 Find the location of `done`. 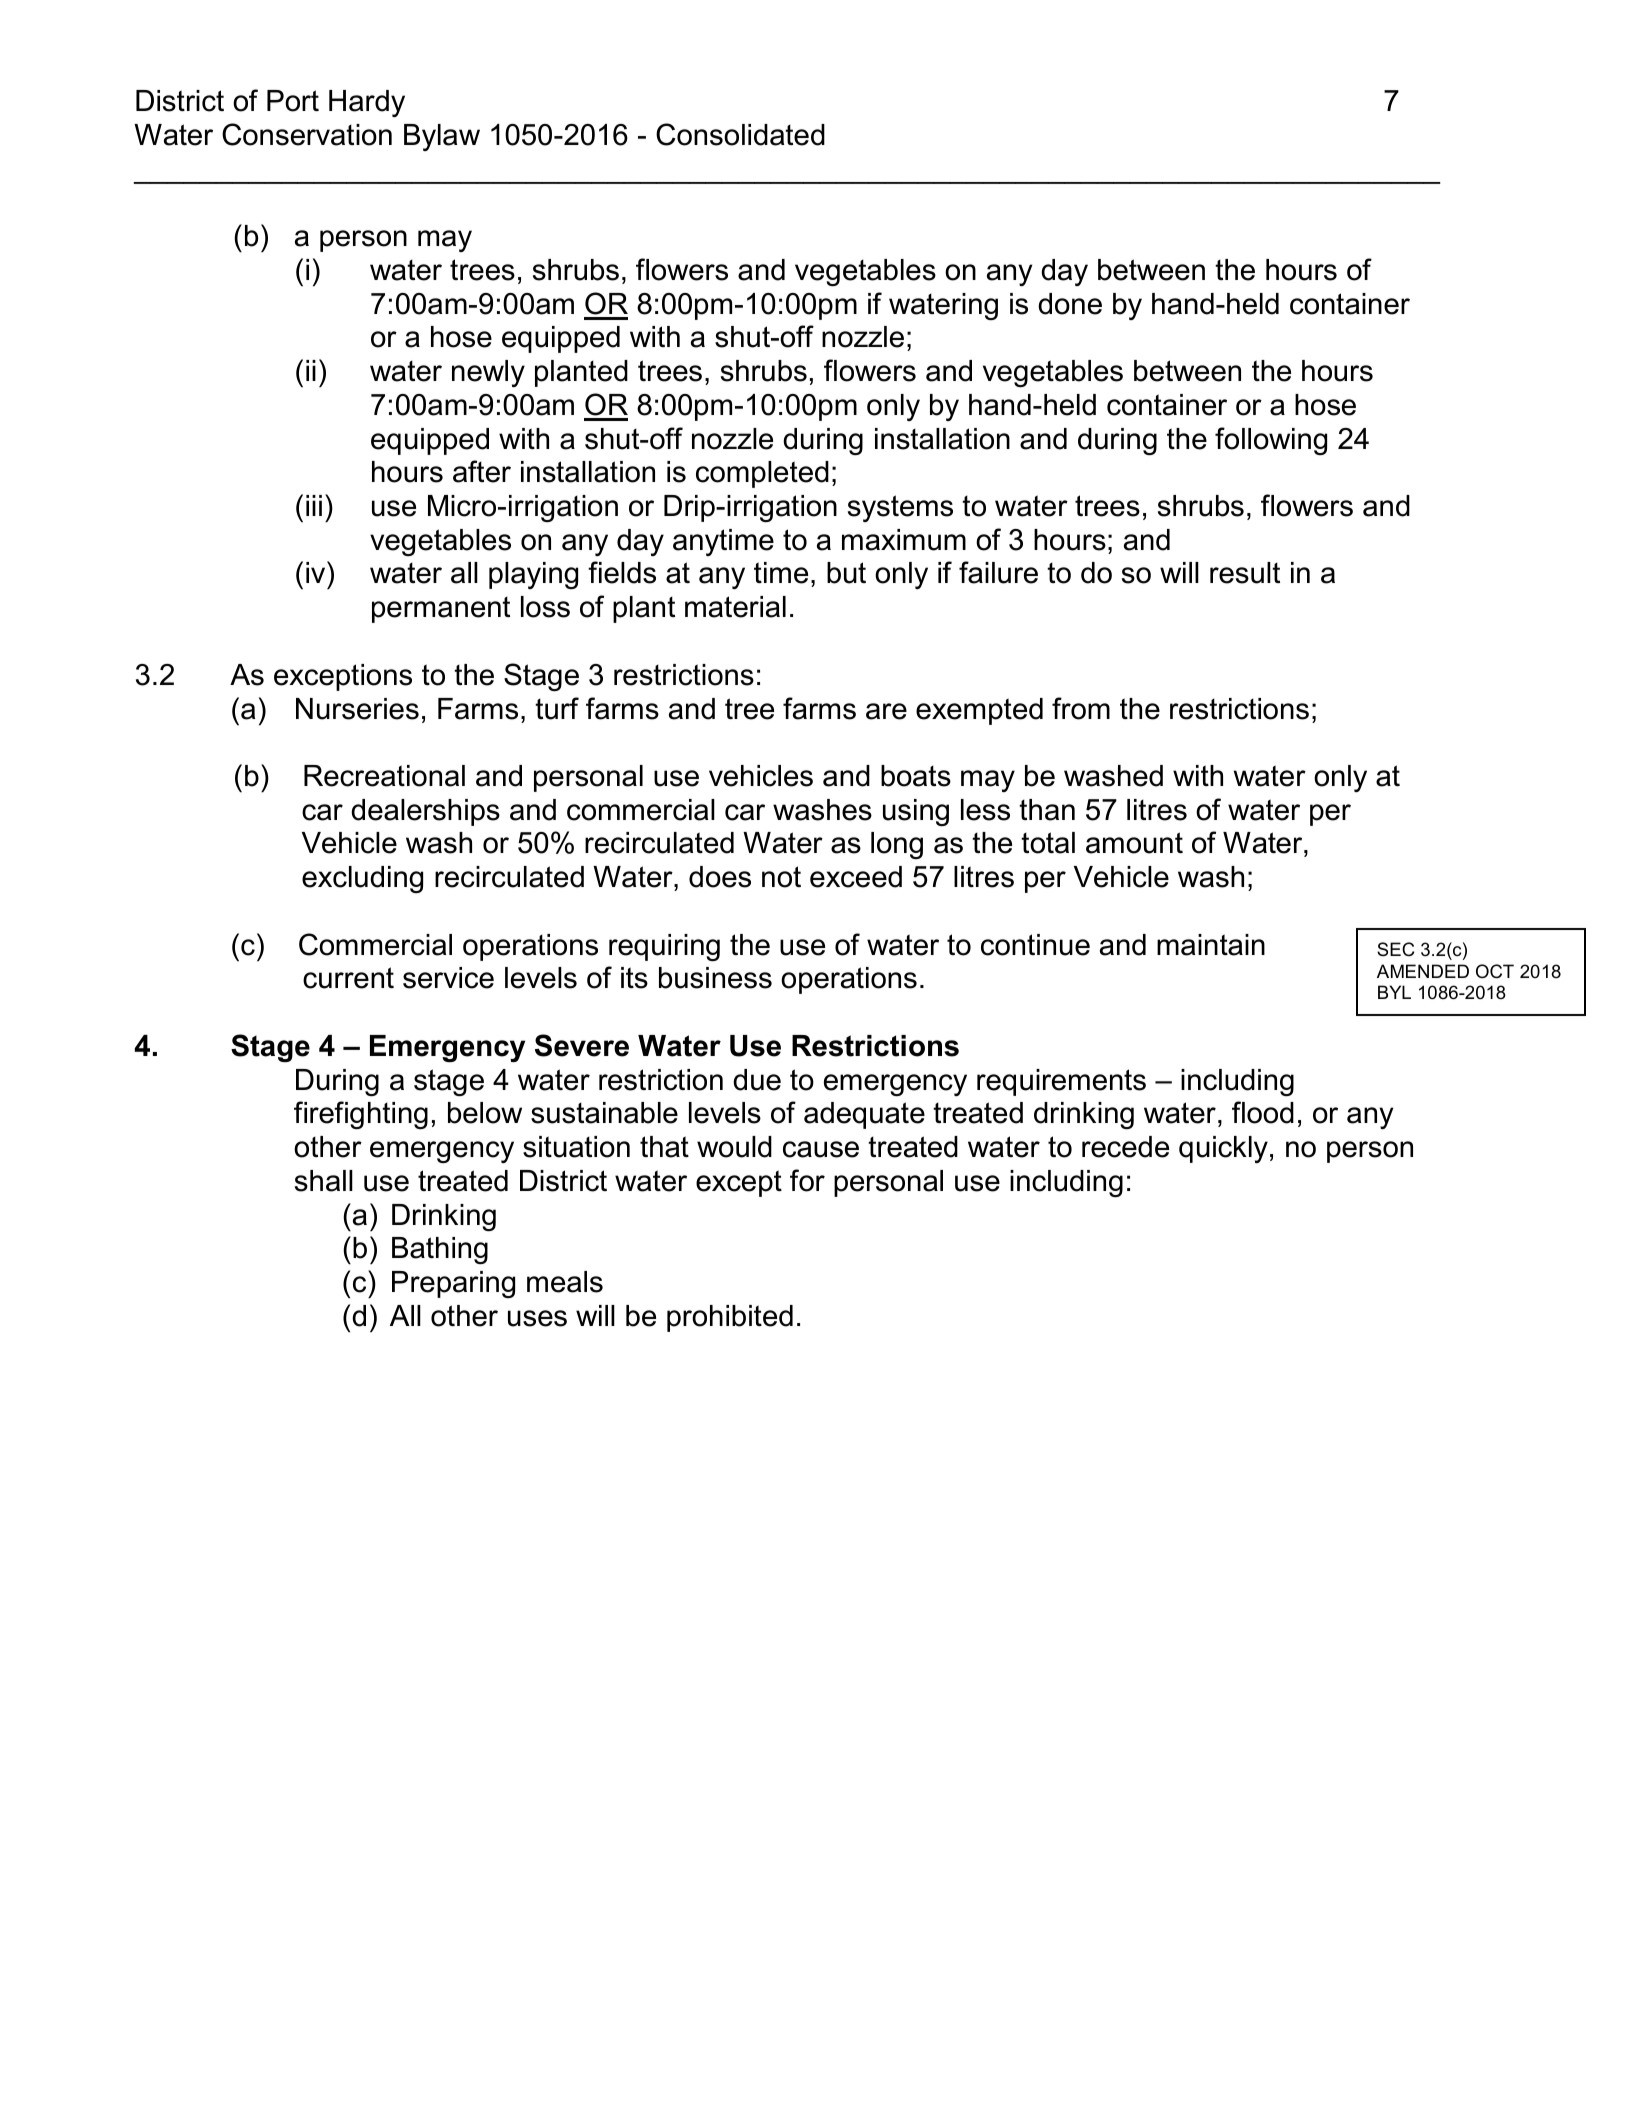

done is located at coordinates (1070, 304).
